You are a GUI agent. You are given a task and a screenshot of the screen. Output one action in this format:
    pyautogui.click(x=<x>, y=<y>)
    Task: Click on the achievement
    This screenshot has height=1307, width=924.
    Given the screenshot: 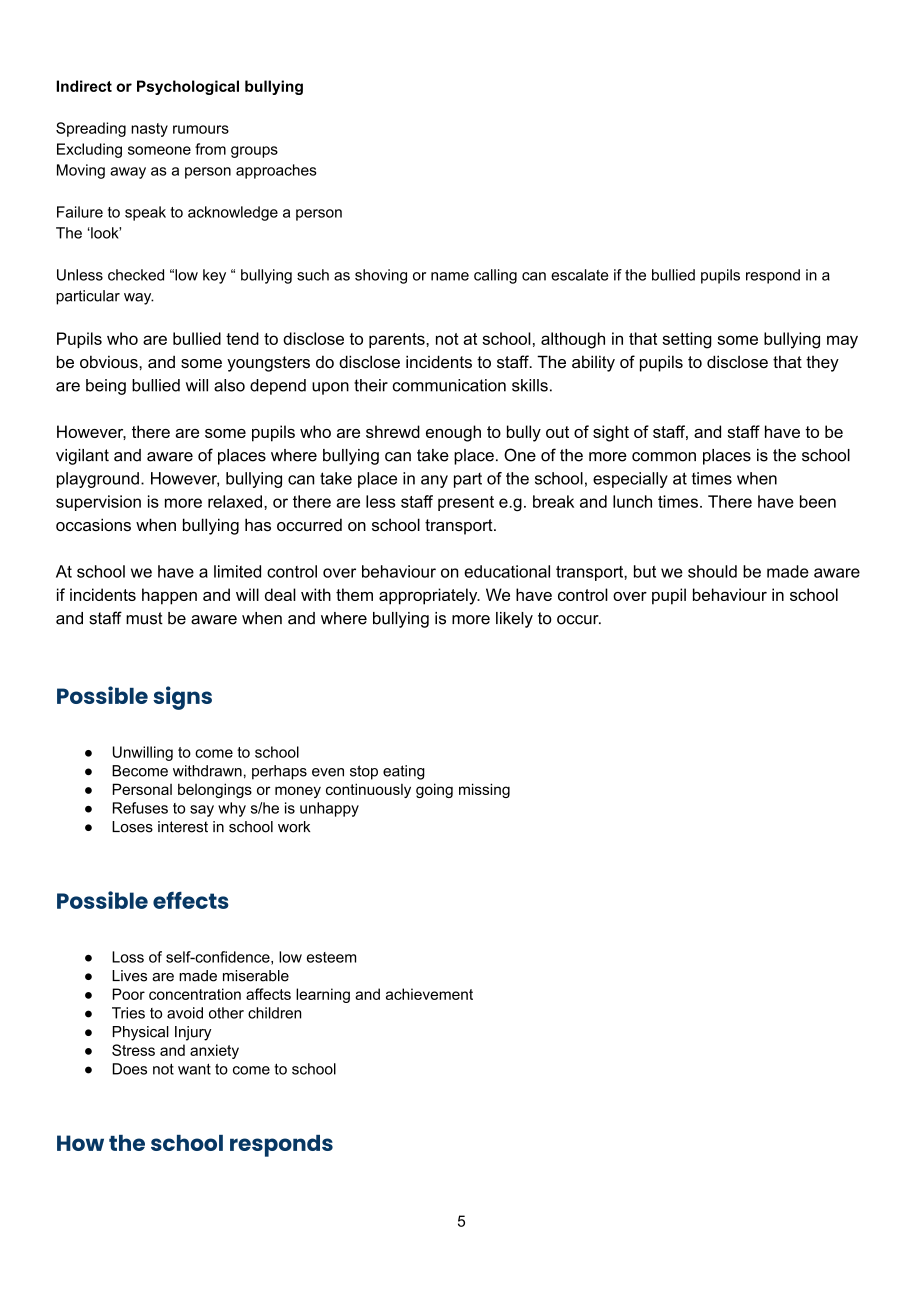 What is the action you would take?
    pyautogui.click(x=429, y=994)
